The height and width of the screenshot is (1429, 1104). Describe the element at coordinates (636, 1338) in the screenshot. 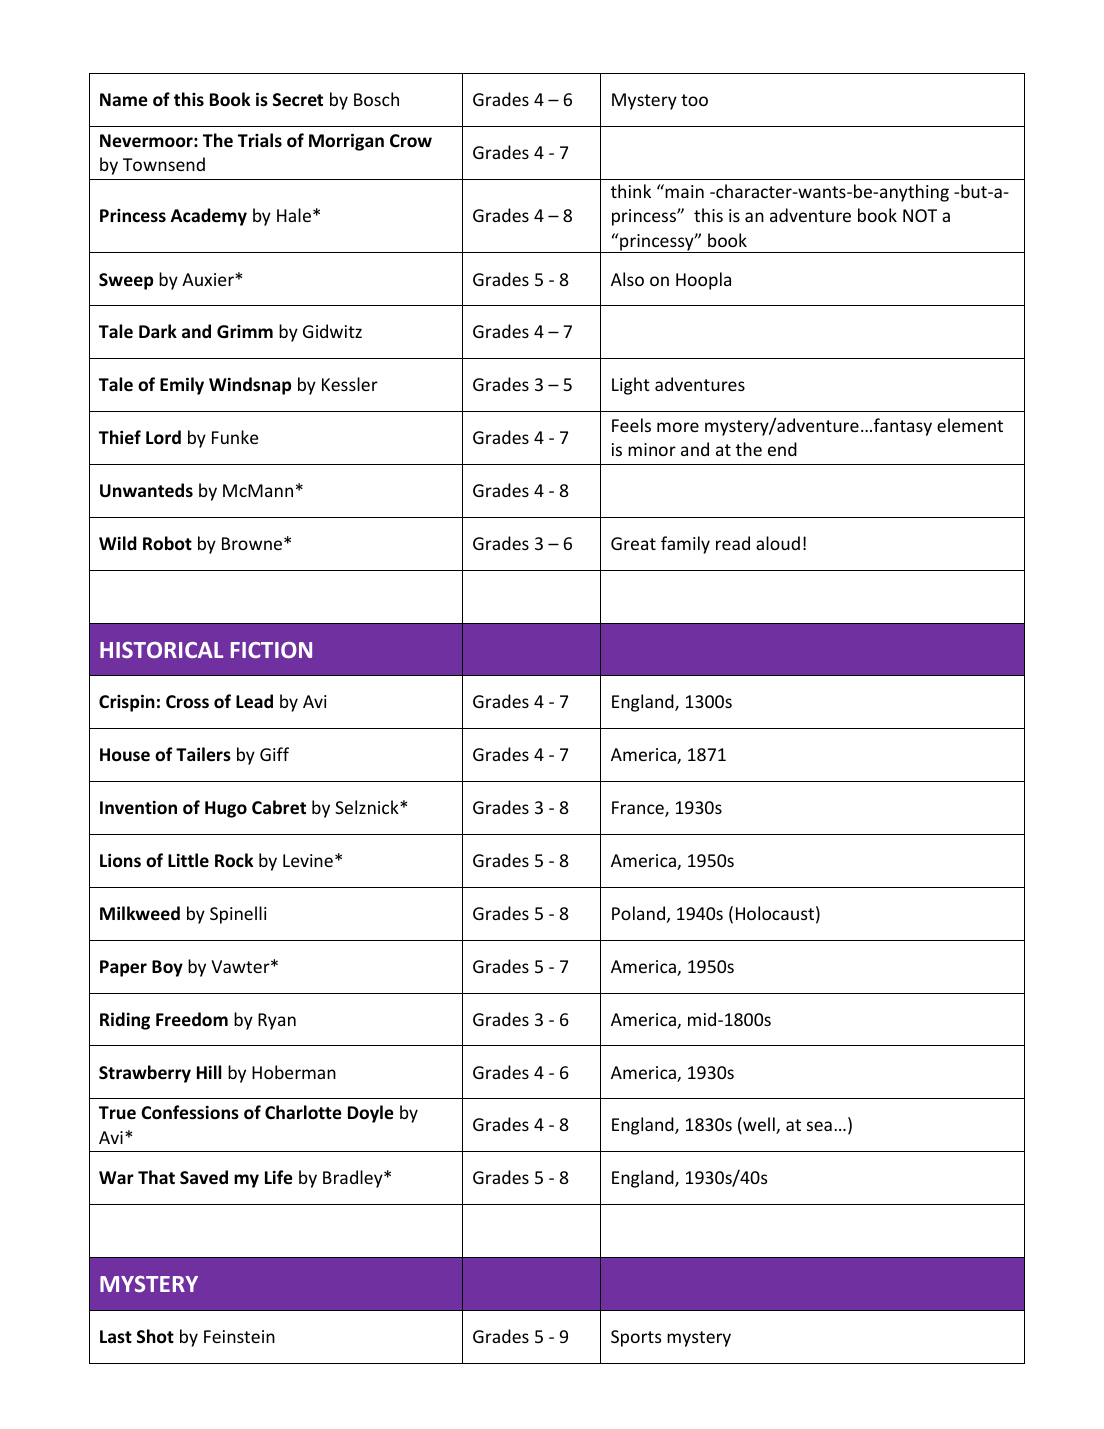

I see `Sports` at that location.
